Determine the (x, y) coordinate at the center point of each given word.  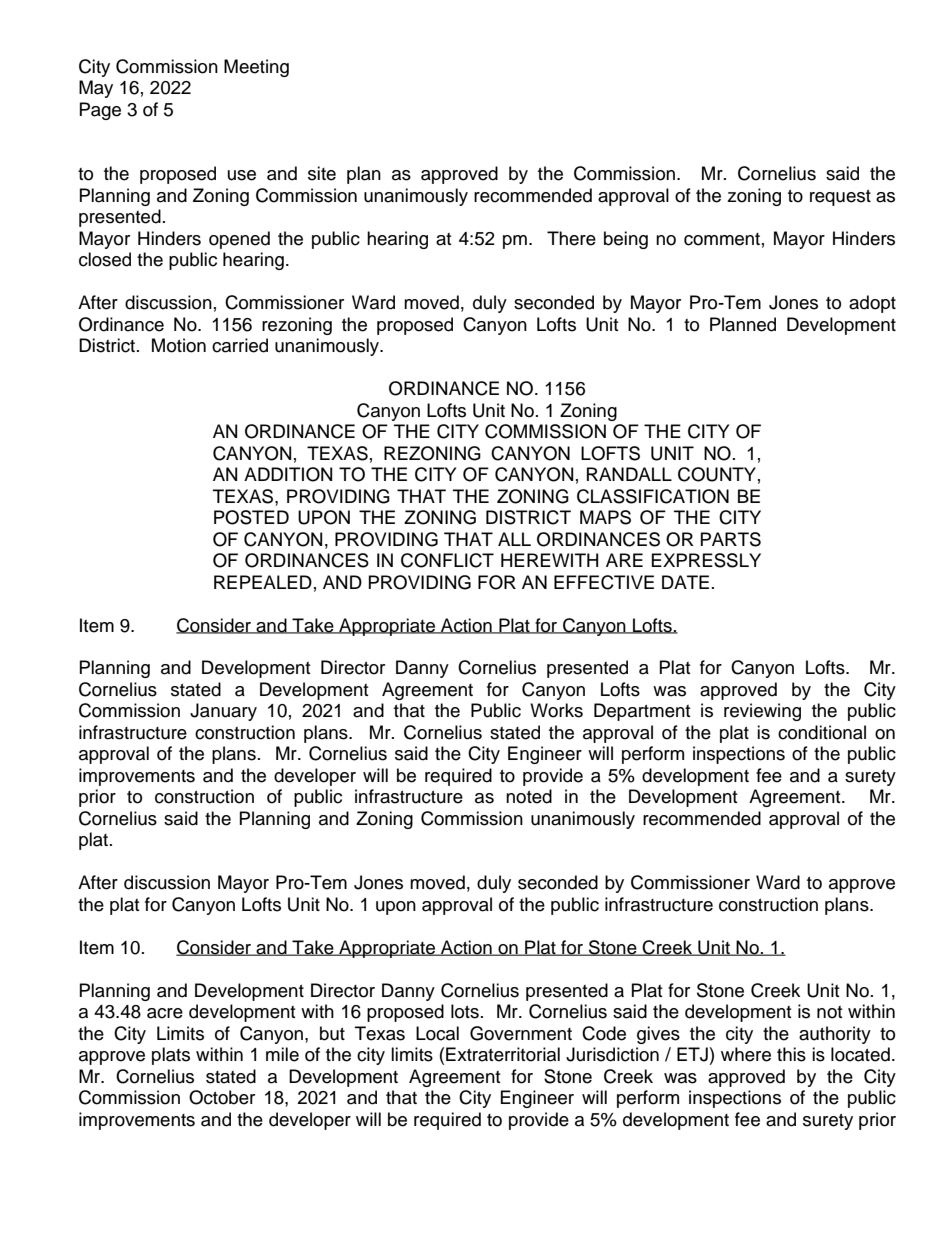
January (223, 712)
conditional (822, 732)
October (222, 1097)
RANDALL (629, 474)
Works (556, 710)
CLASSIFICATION (653, 496)
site (322, 173)
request (840, 198)
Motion (179, 345)
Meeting (256, 68)
